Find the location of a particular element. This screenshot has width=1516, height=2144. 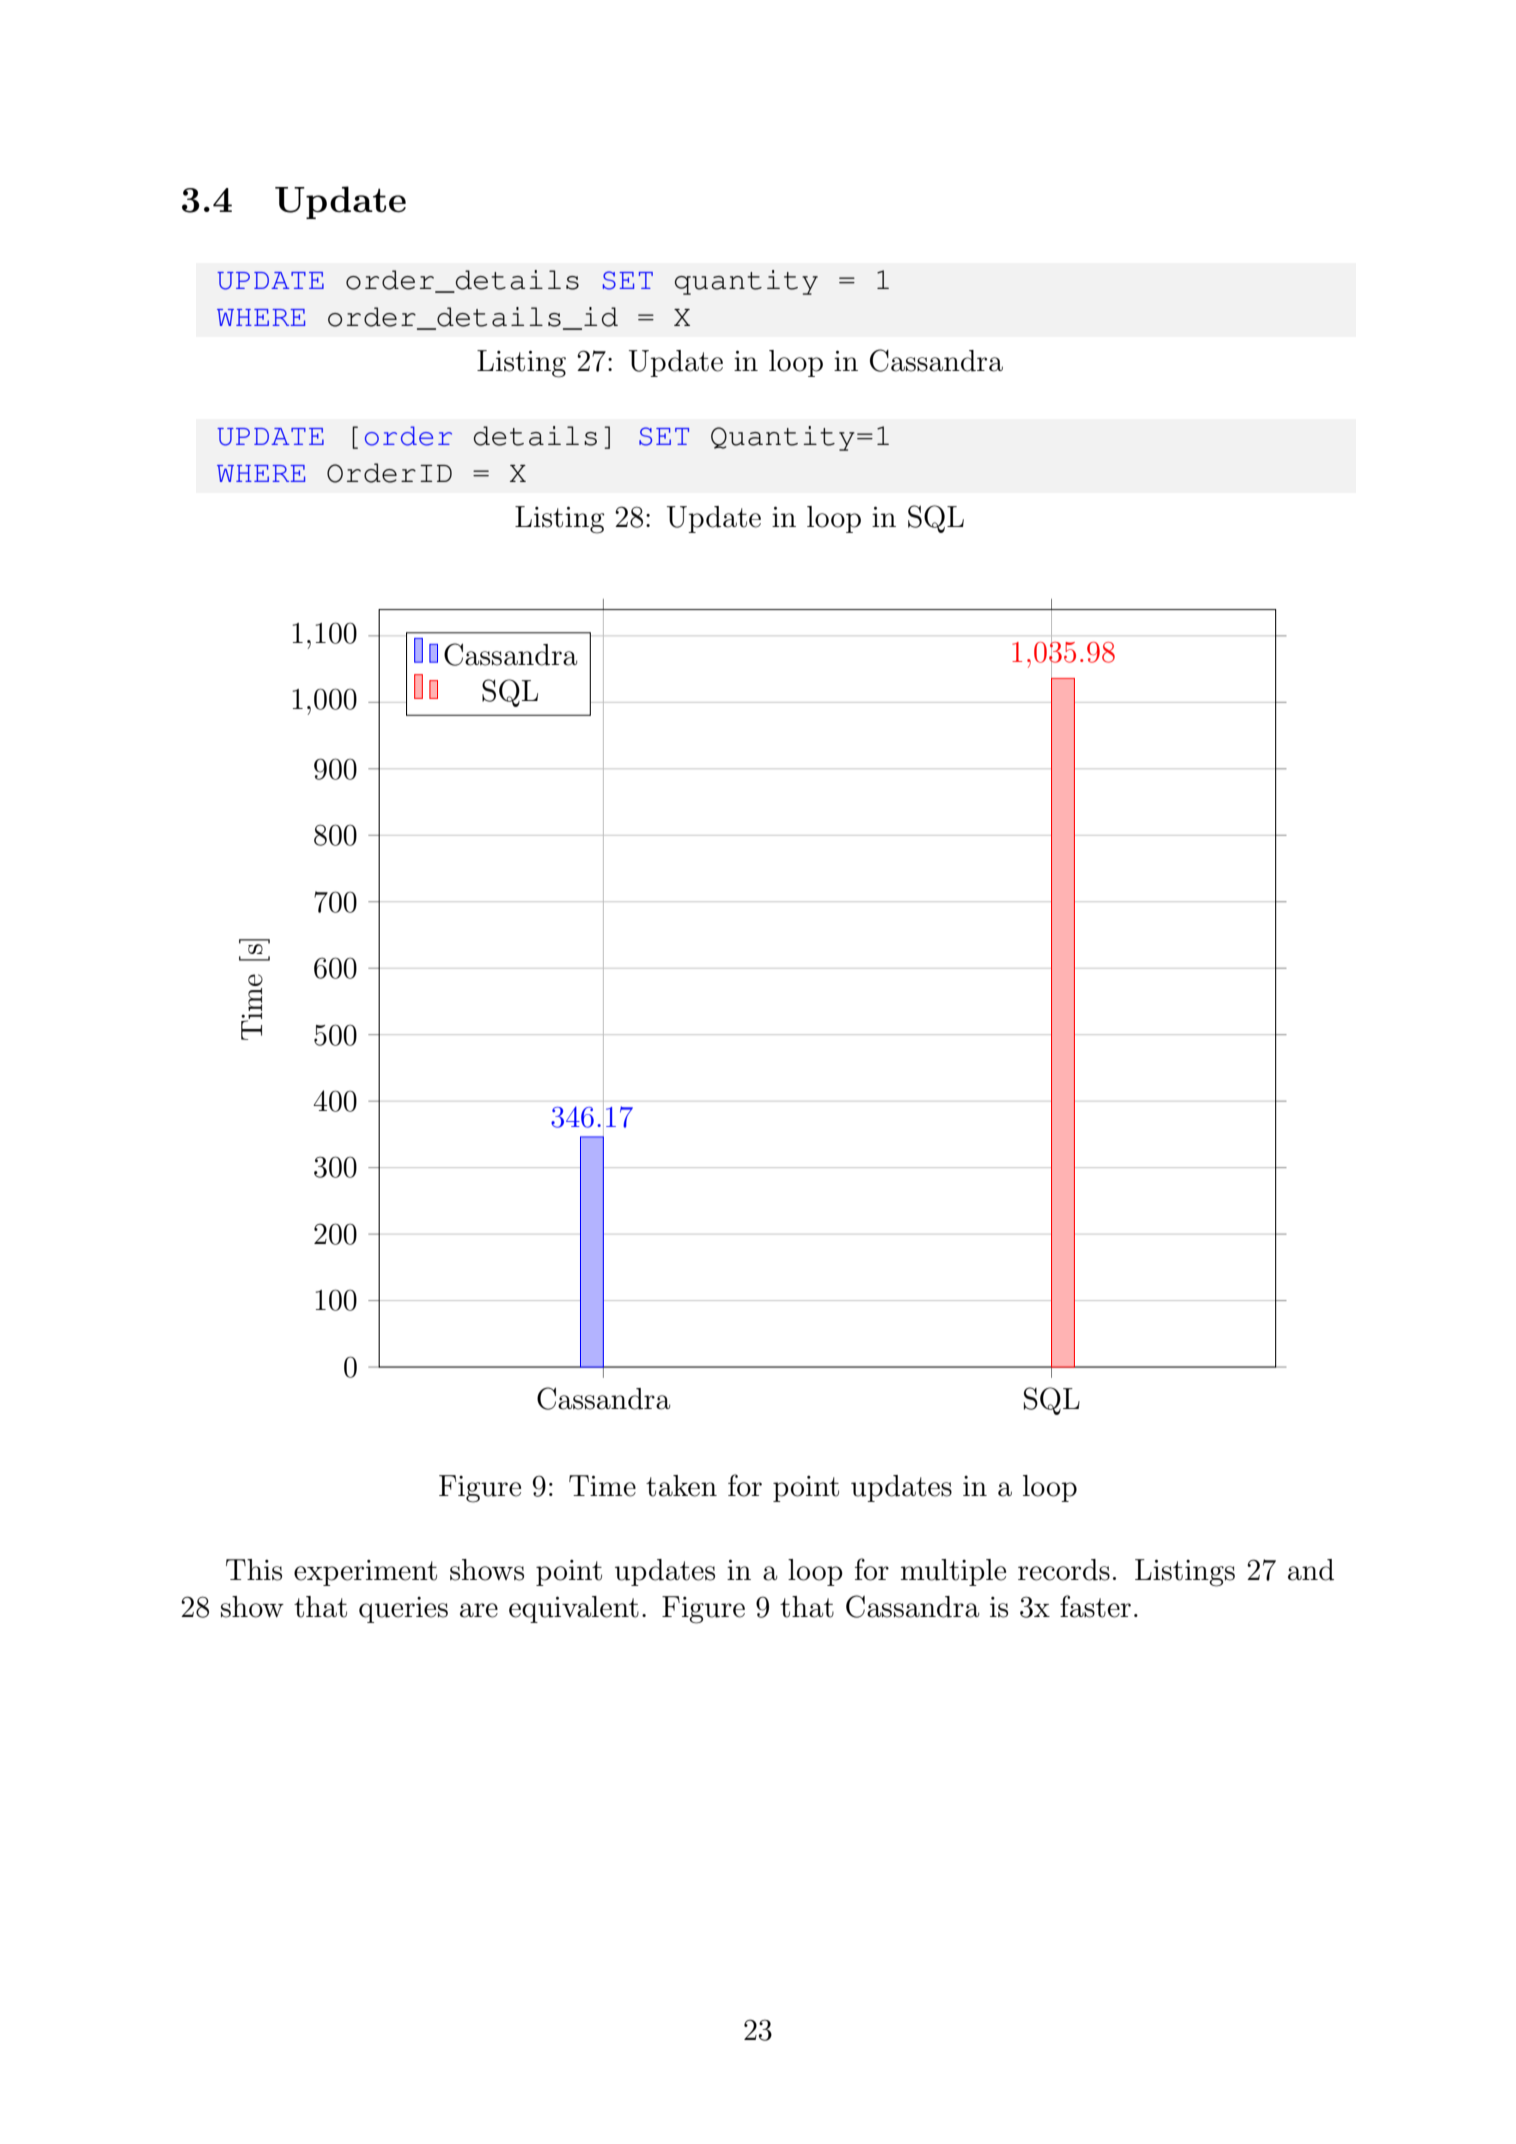

faster is located at coordinates (1095, 1606).
